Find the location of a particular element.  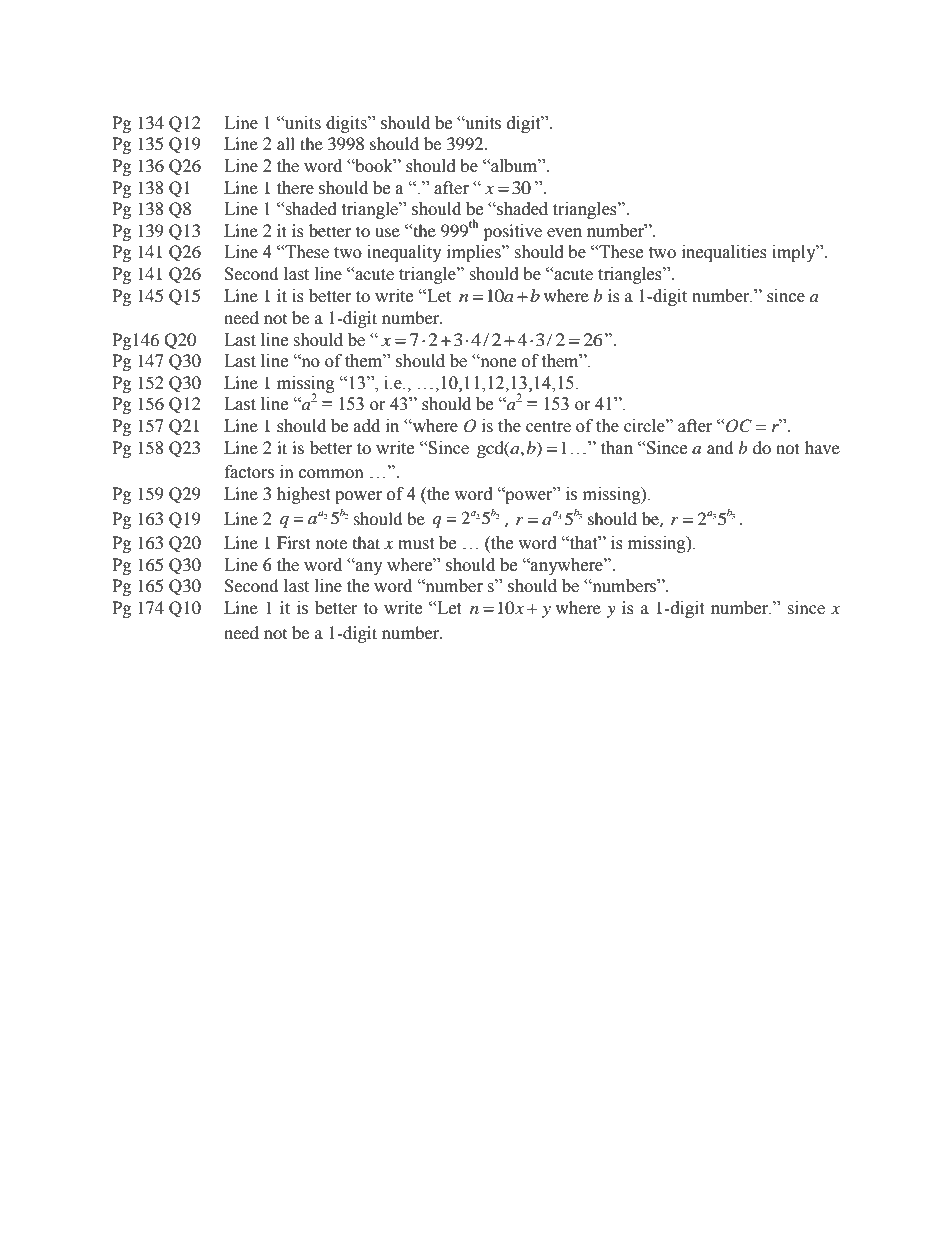

inequalities is located at coordinates (724, 253).
